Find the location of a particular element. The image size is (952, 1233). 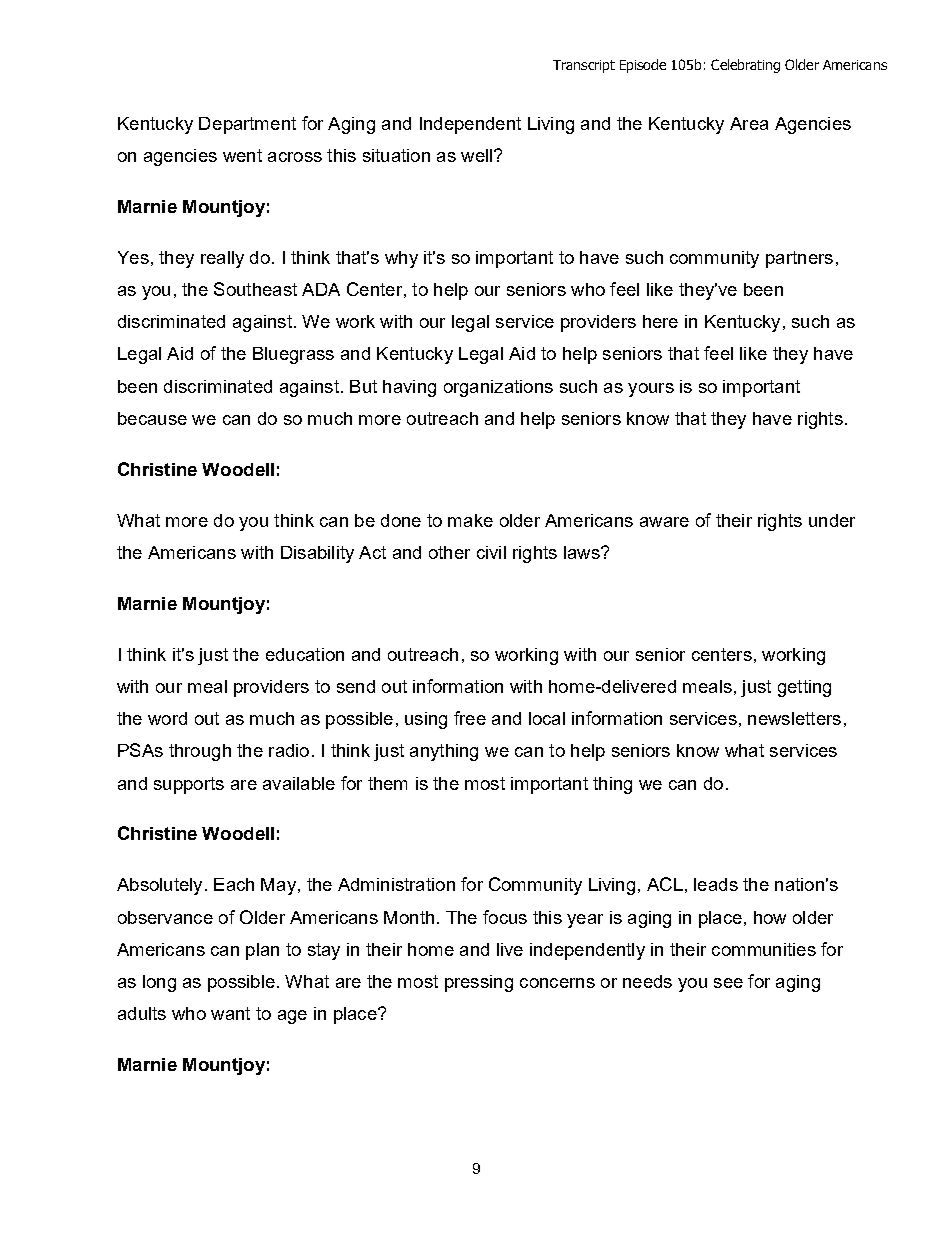

well is located at coordinates (478, 155).
